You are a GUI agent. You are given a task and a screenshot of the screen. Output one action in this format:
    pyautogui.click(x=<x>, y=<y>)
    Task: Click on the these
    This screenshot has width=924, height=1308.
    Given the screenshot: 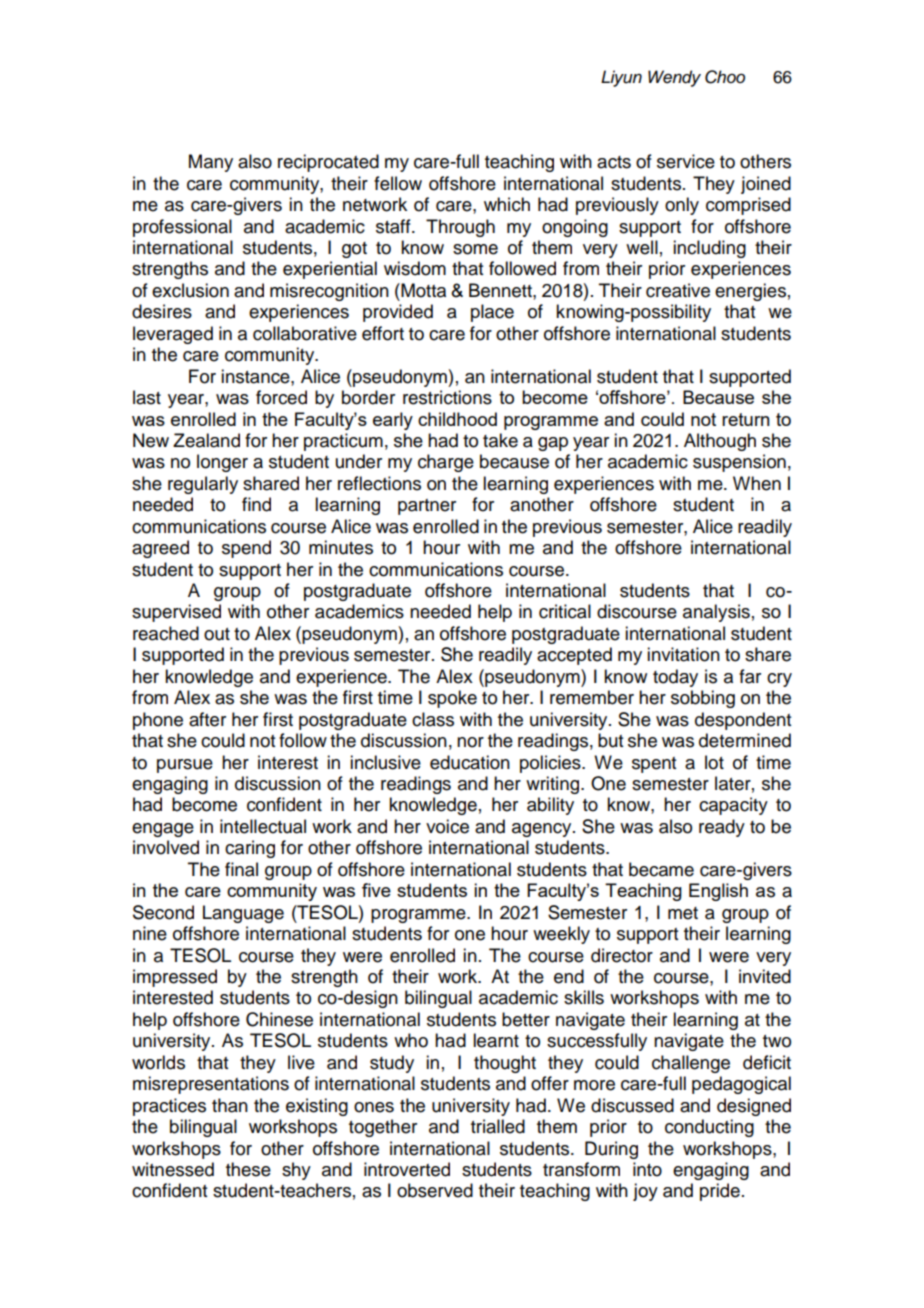 What is the action you would take?
    pyautogui.click(x=248, y=1169)
